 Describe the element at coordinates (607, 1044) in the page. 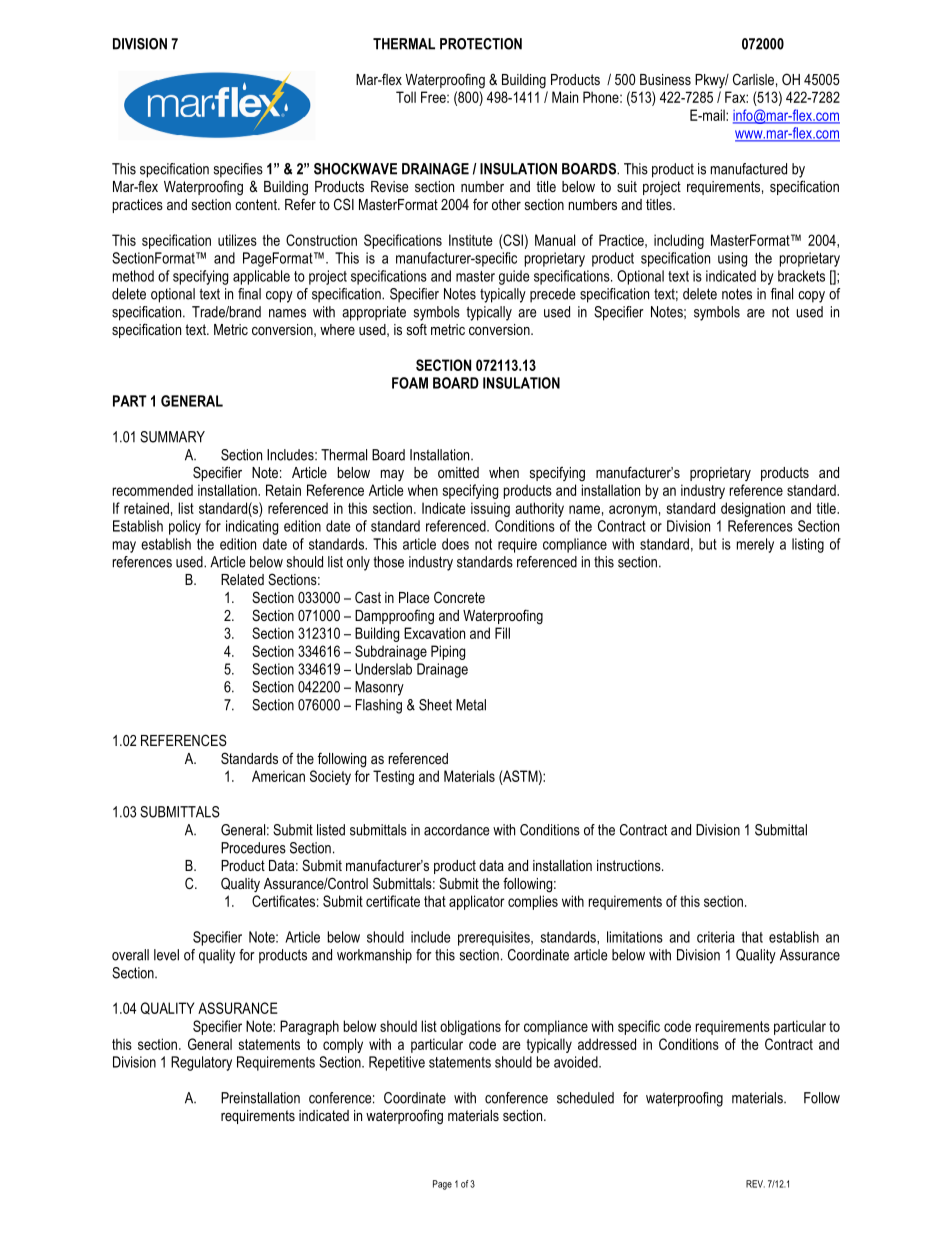

I see `addressed` at that location.
